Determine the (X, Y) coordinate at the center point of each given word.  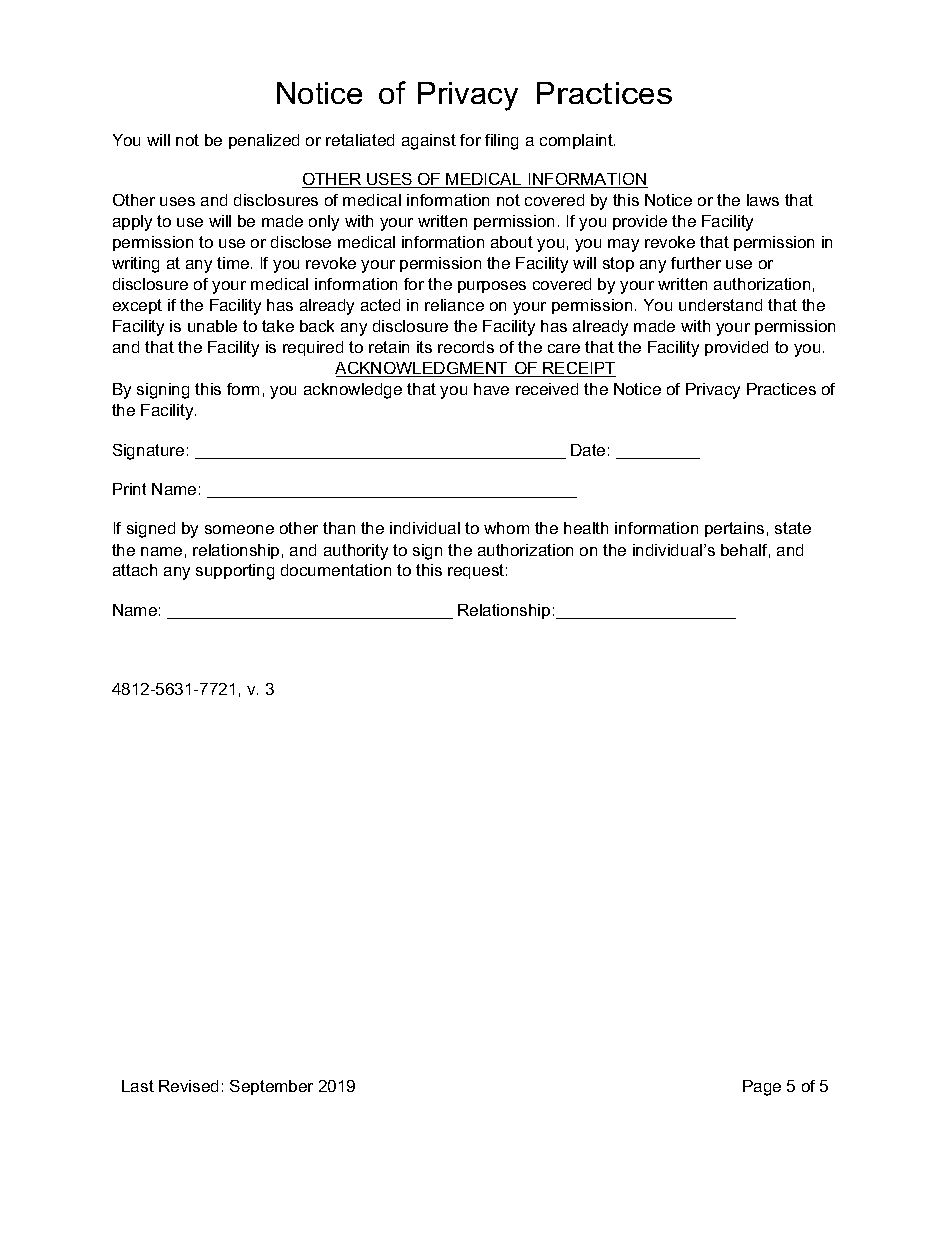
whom (506, 528)
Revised (188, 1086)
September (271, 1087)
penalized (264, 141)
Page (762, 1088)
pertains (734, 529)
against (429, 142)
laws (763, 200)
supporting (235, 572)
